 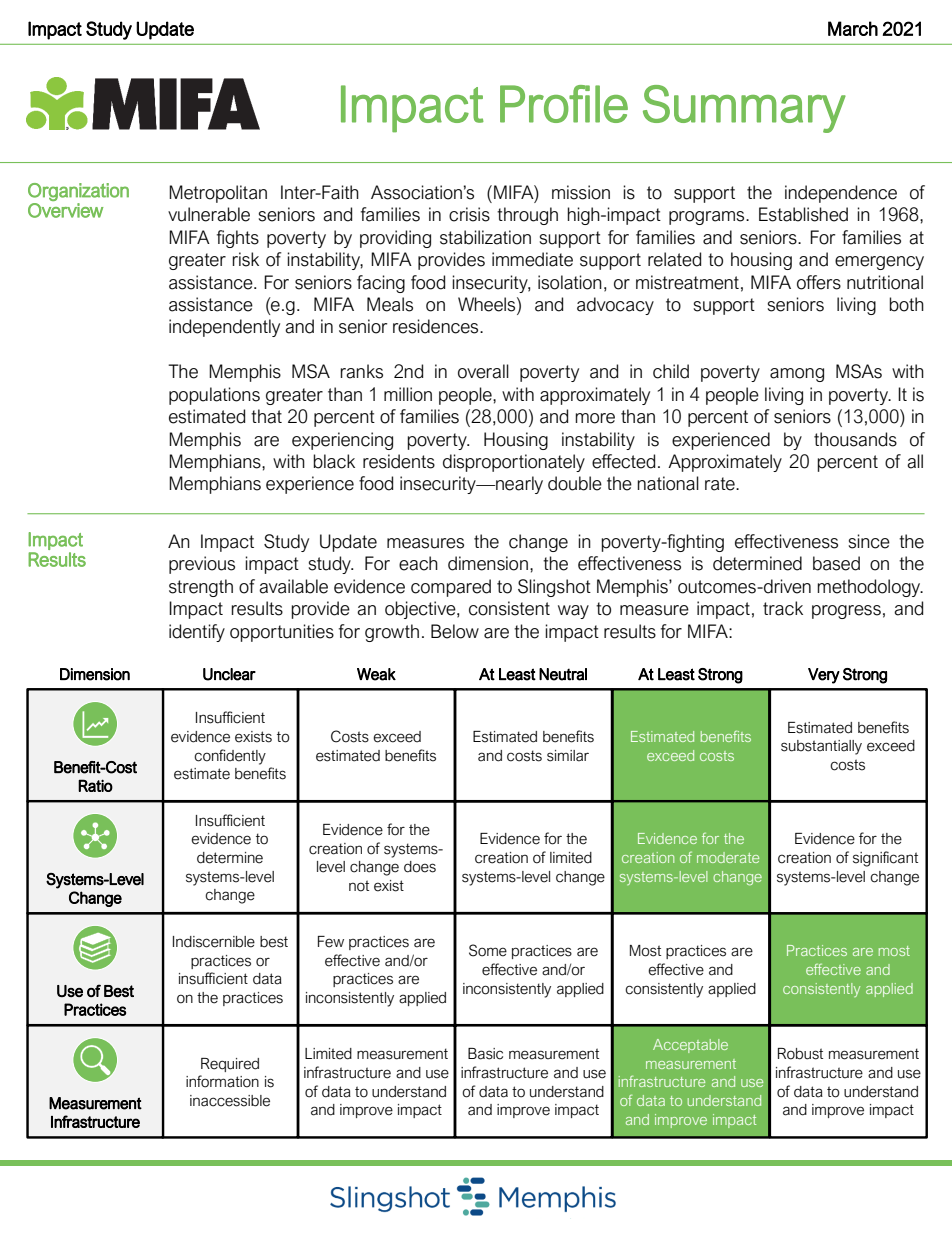 What do you see at coordinates (214, 942) in the screenshot?
I see `Indiscernible` at bounding box center [214, 942].
